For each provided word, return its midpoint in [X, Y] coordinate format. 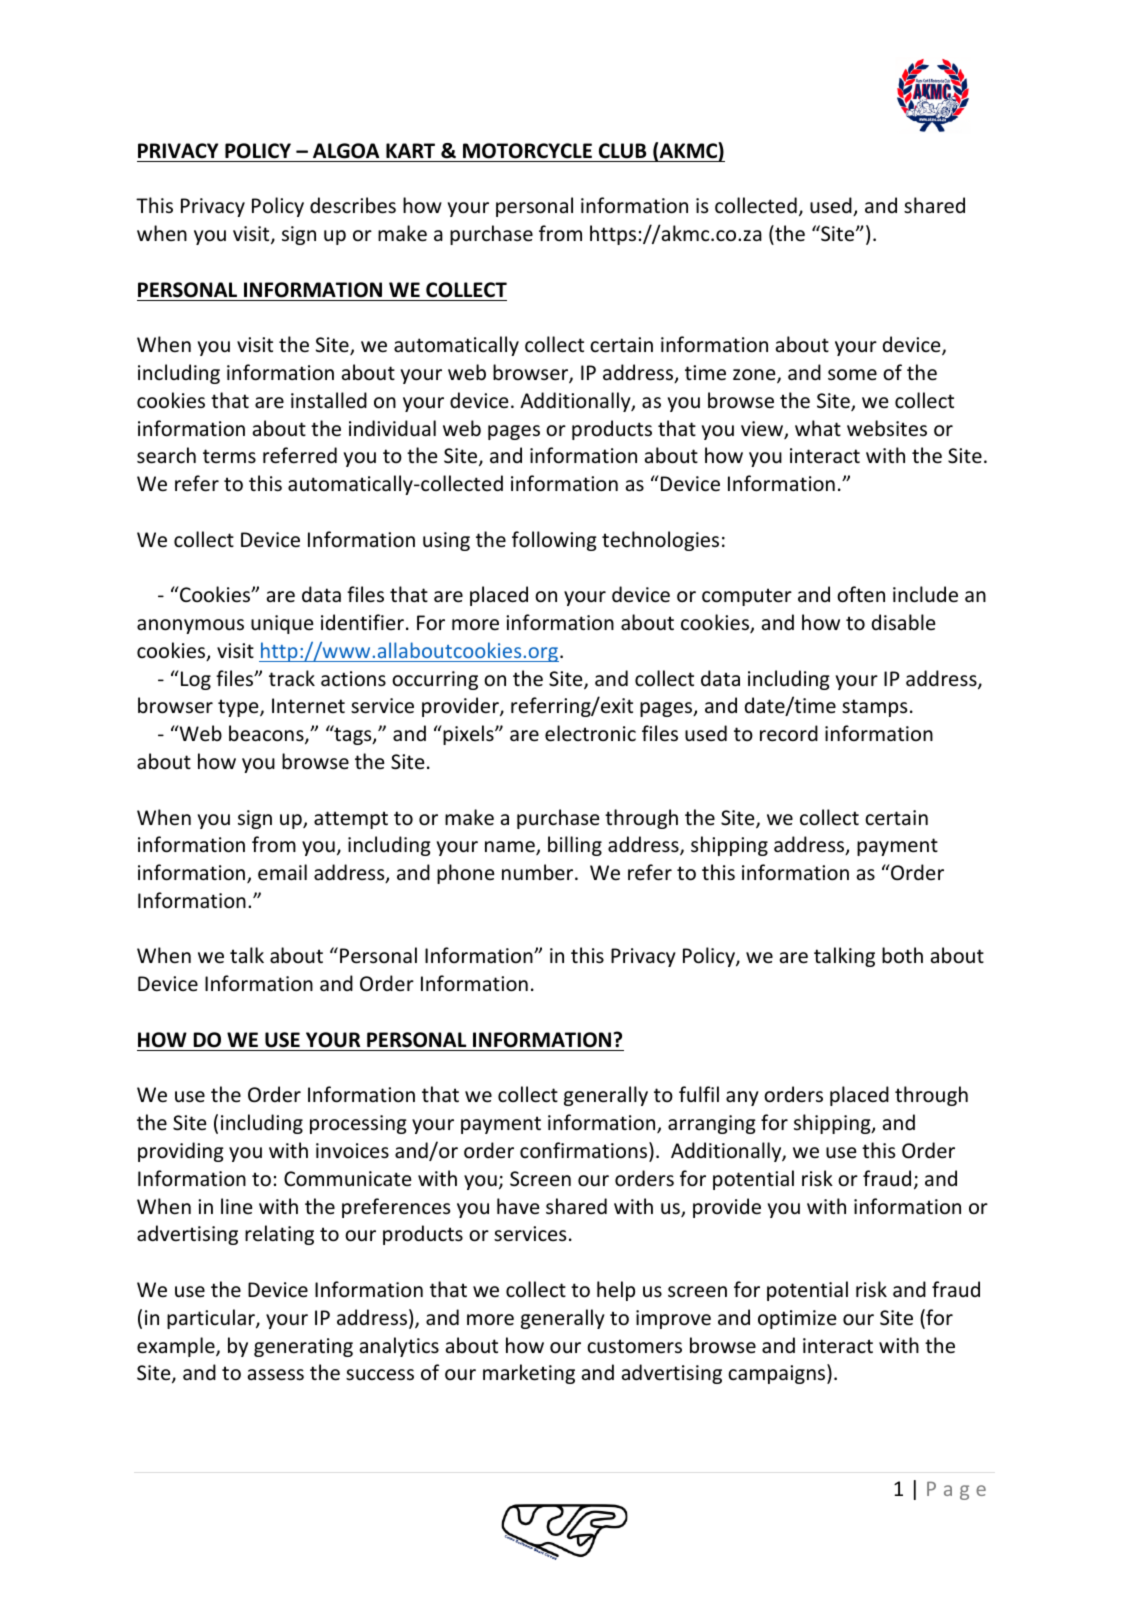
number [539, 872]
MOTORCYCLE [527, 151]
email [282, 872]
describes [353, 205]
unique [282, 624]
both [902, 955]
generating [303, 1347]
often [861, 594]
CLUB [622, 151]
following [554, 541]
